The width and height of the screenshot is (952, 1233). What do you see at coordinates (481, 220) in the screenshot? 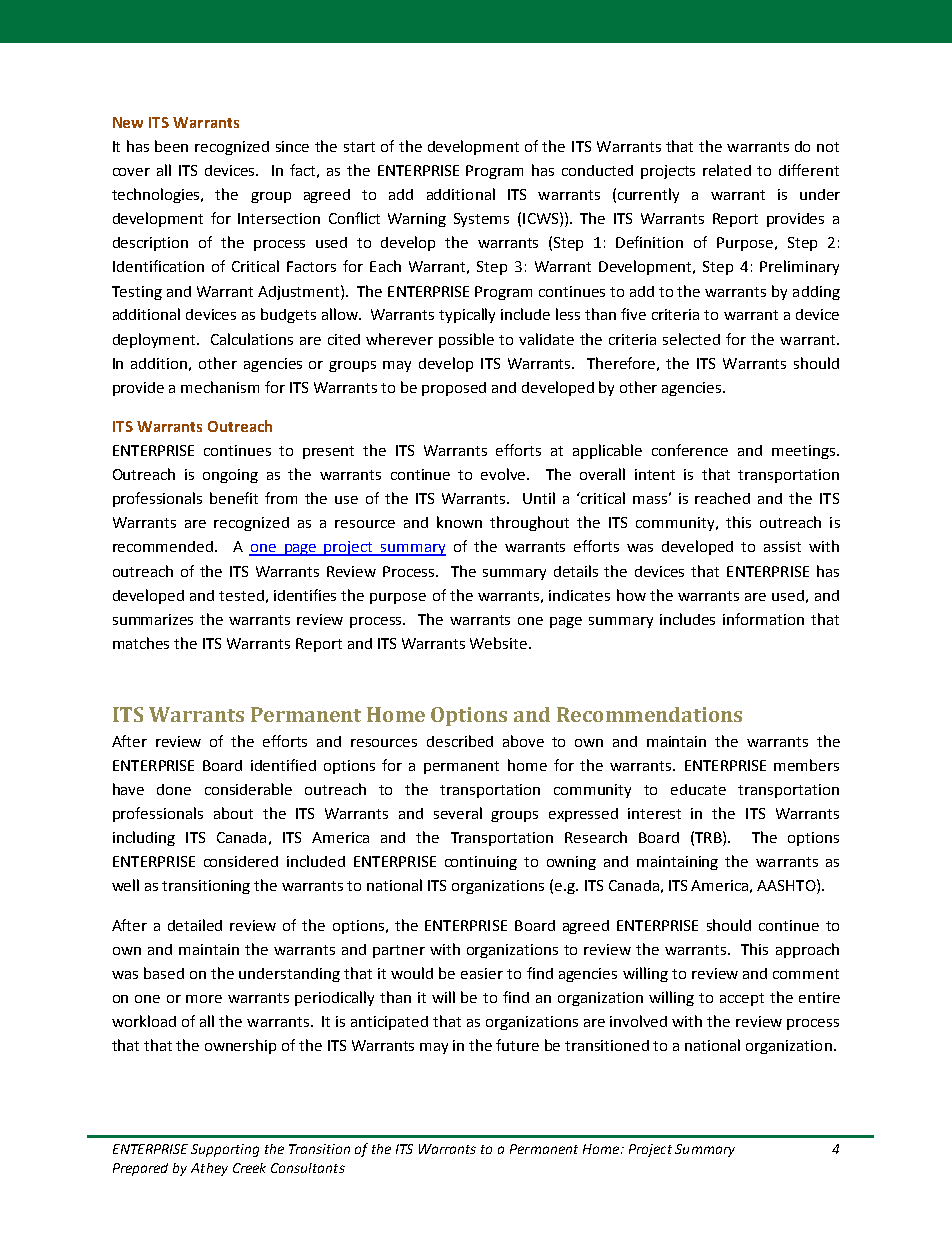
I see `Systems` at bounding box center [481, 220].
